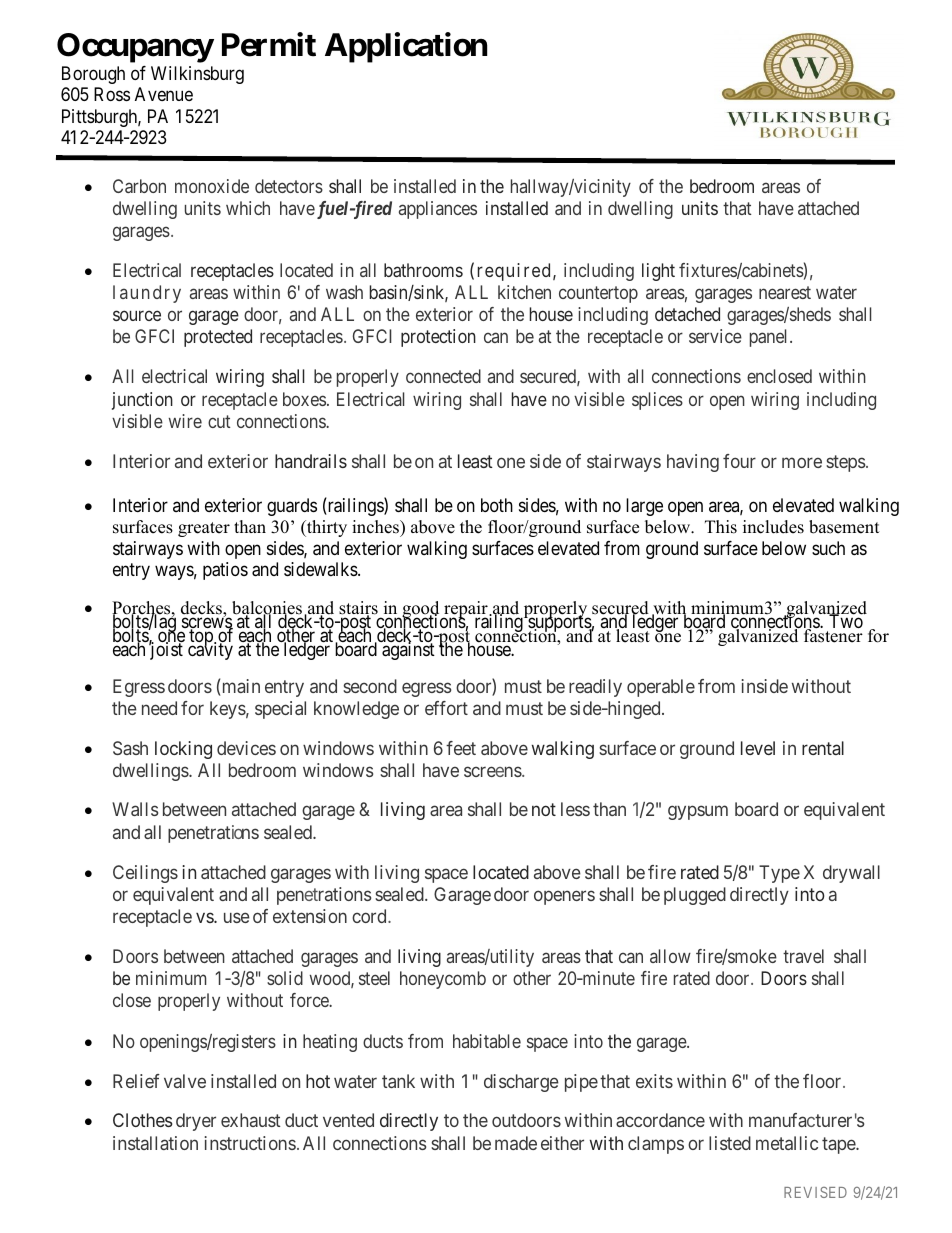  What do you see at coordinates (164, 94) in the page?
I see `Avenue` at bounding box center [164, 94].
